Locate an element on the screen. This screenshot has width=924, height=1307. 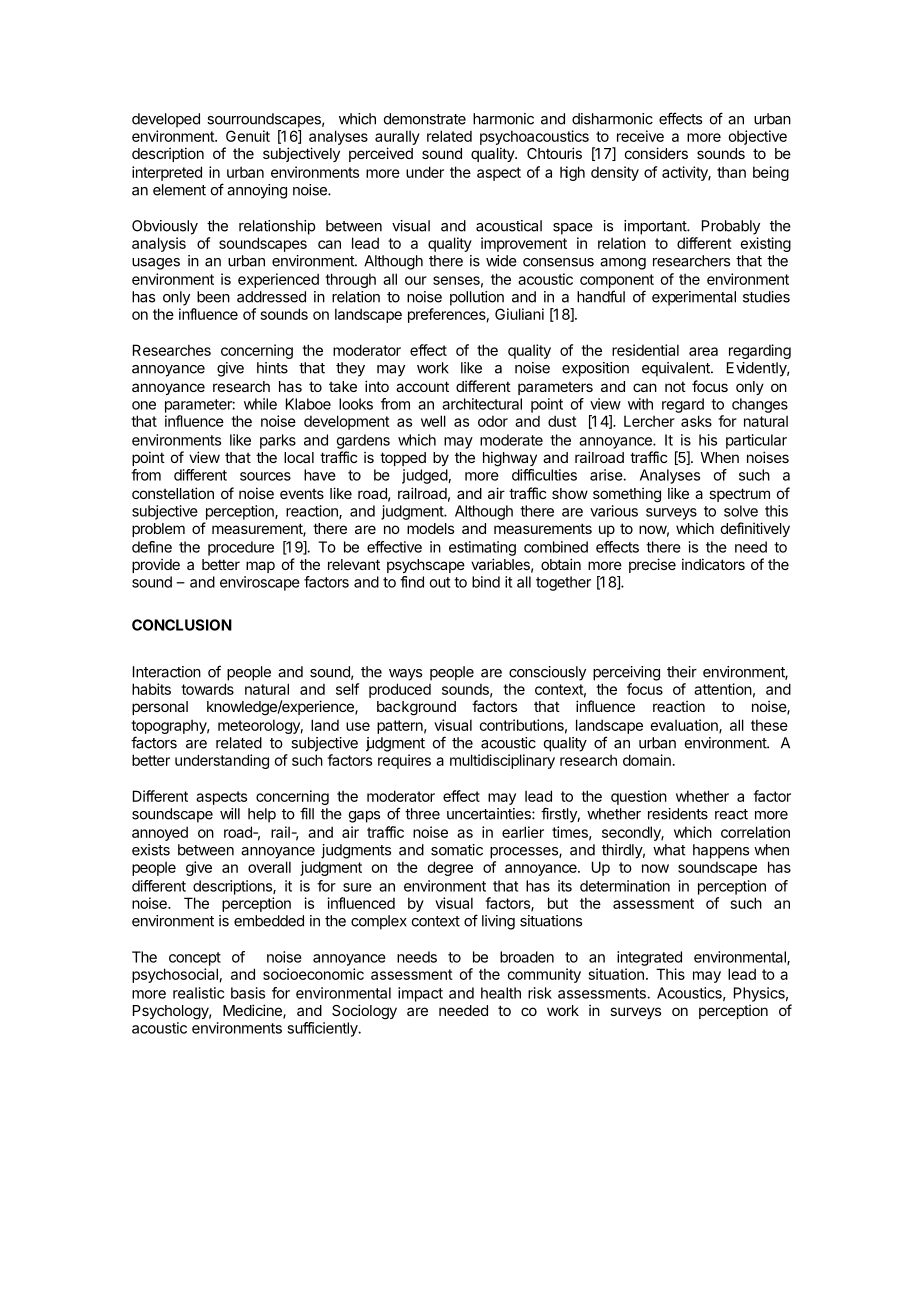
basis is located at coordinates (248, 993).
